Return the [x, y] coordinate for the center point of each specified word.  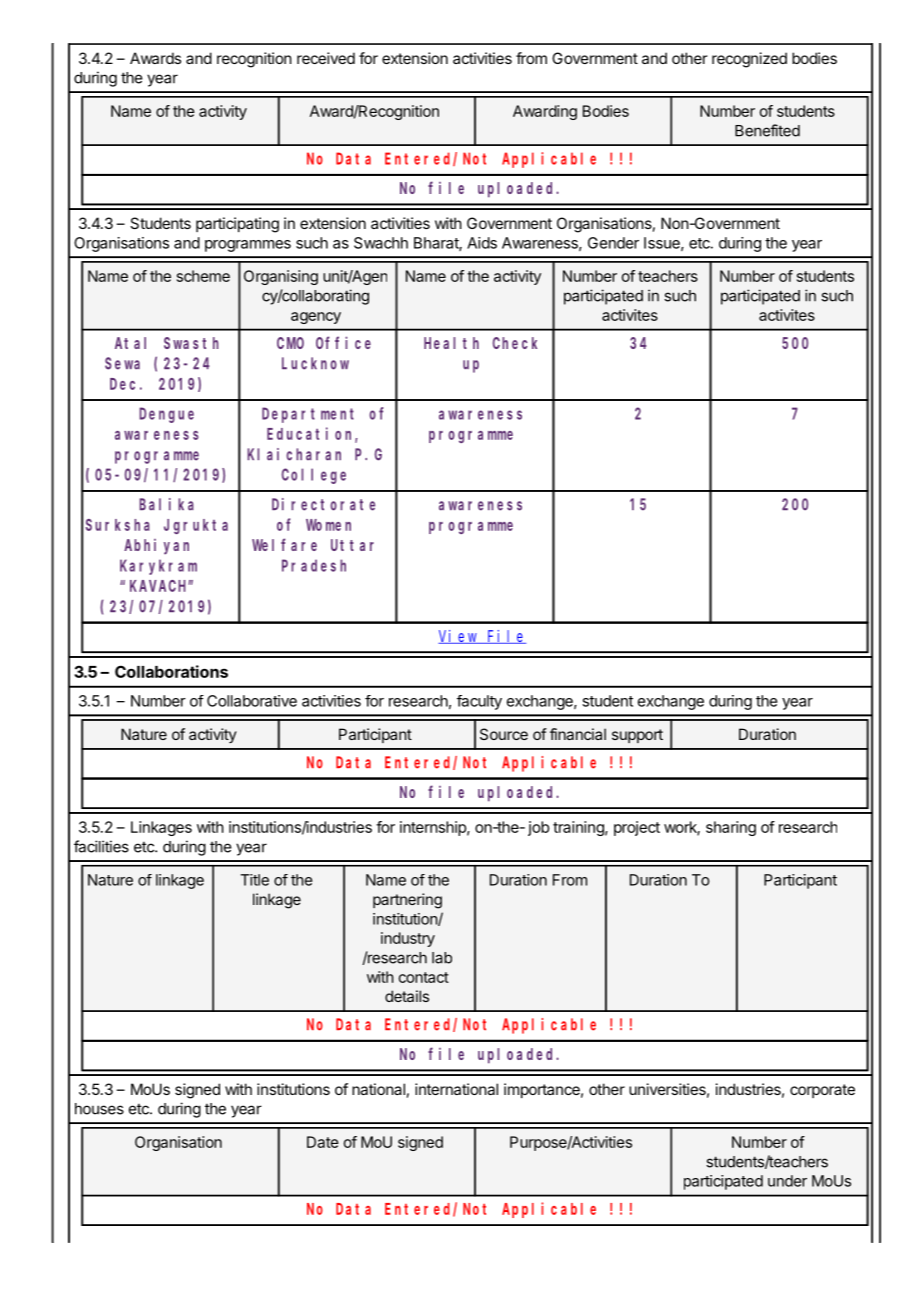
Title [255, 880]
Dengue [166, 415]
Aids [482, 243]
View [459, 637]
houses [99, 1109]
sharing [731, 828]
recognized [749, 60]
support [637, 736]
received [326, 58]
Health [451, 343]
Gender [613, 243]
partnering [407, 901]
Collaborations [171, 671]
